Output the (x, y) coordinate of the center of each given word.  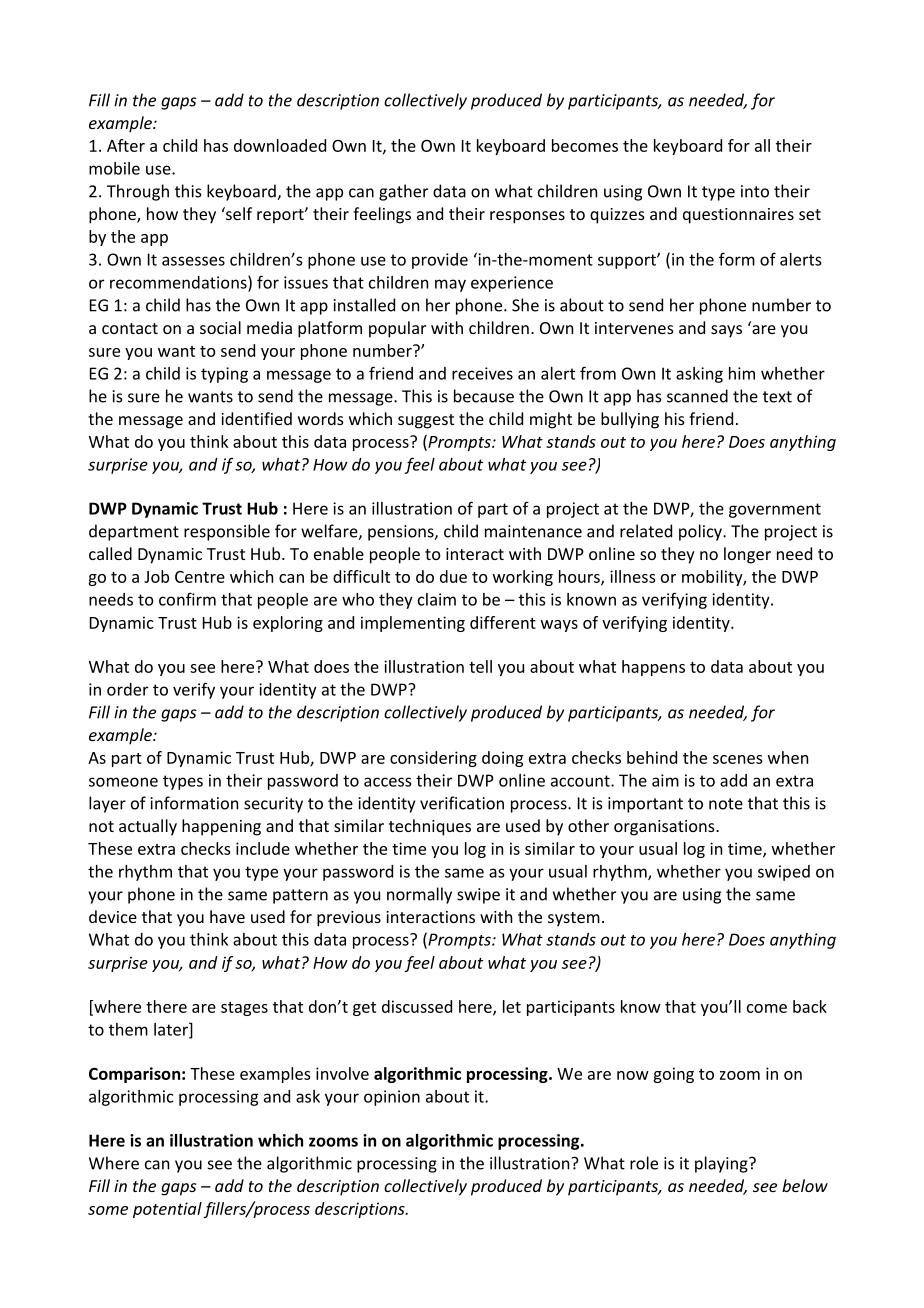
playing (722, 1164)
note (726, 804)
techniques (430, 827)
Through (138, 192)
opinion (392, 1098)
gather (403, 192)
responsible (227, 532)
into (755, 191)
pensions (402, 533)
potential (167, 1210)
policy (701, 532)
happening (221, 827)
